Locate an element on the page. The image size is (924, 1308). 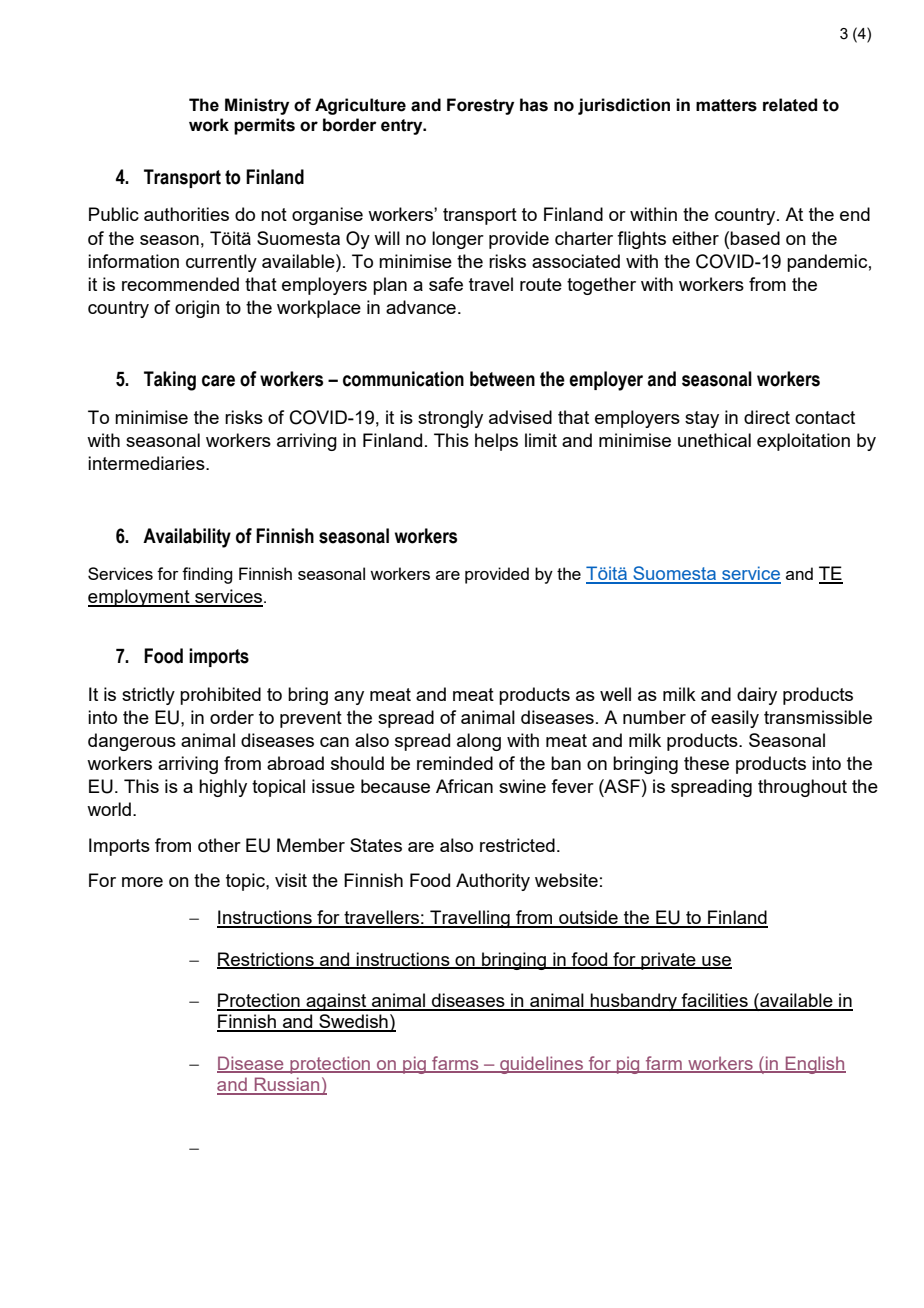
matters is located at coordinates (726, 105).
